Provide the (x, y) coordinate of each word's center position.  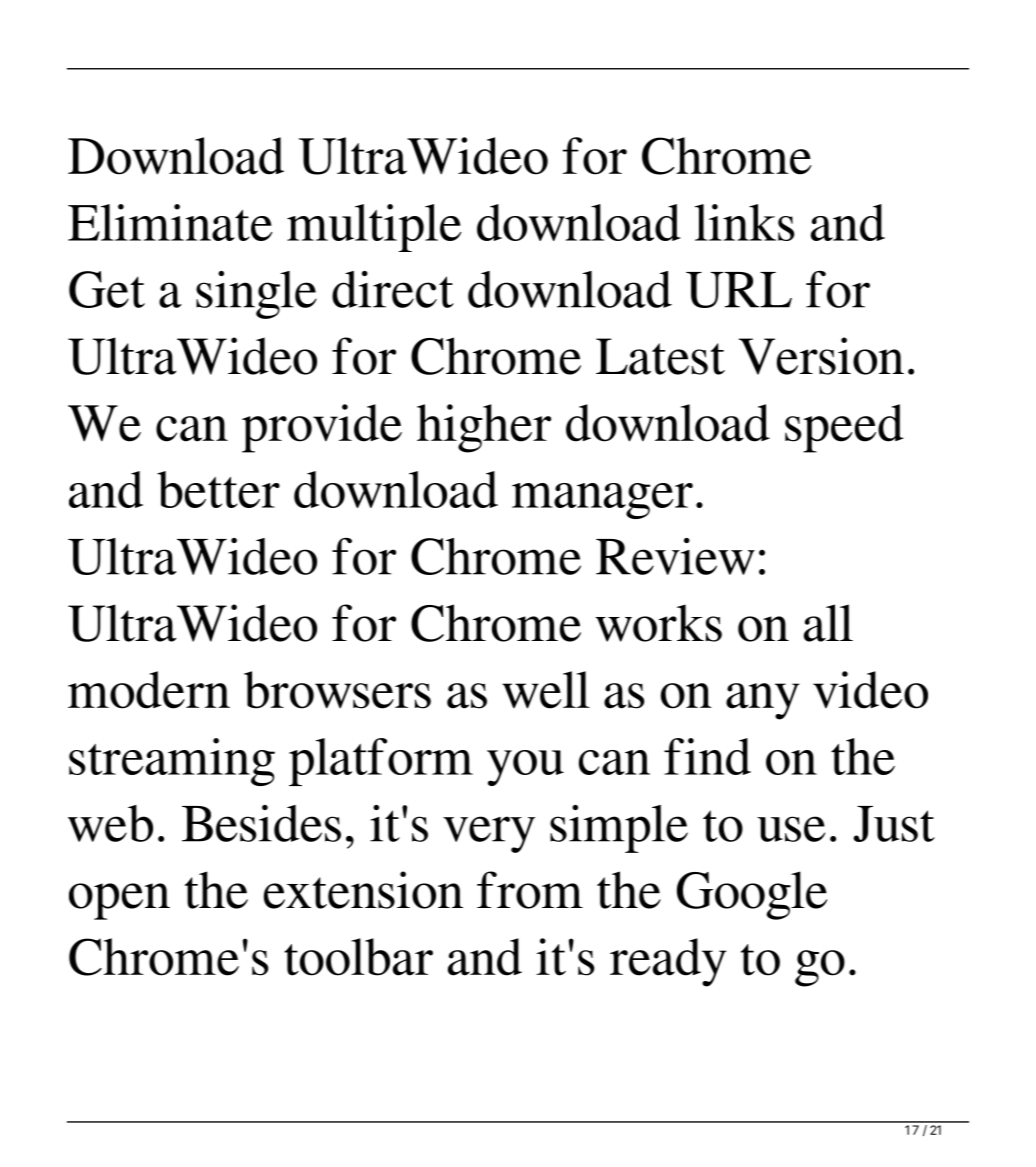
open (119, 901)
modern (149, 690)
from (530, 890)
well (546, 690)
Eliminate (170, 222)
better (218, 489)
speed (844, 428)
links (744, 222)
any (763, 701)
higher (484, 428)
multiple (374, 228)
